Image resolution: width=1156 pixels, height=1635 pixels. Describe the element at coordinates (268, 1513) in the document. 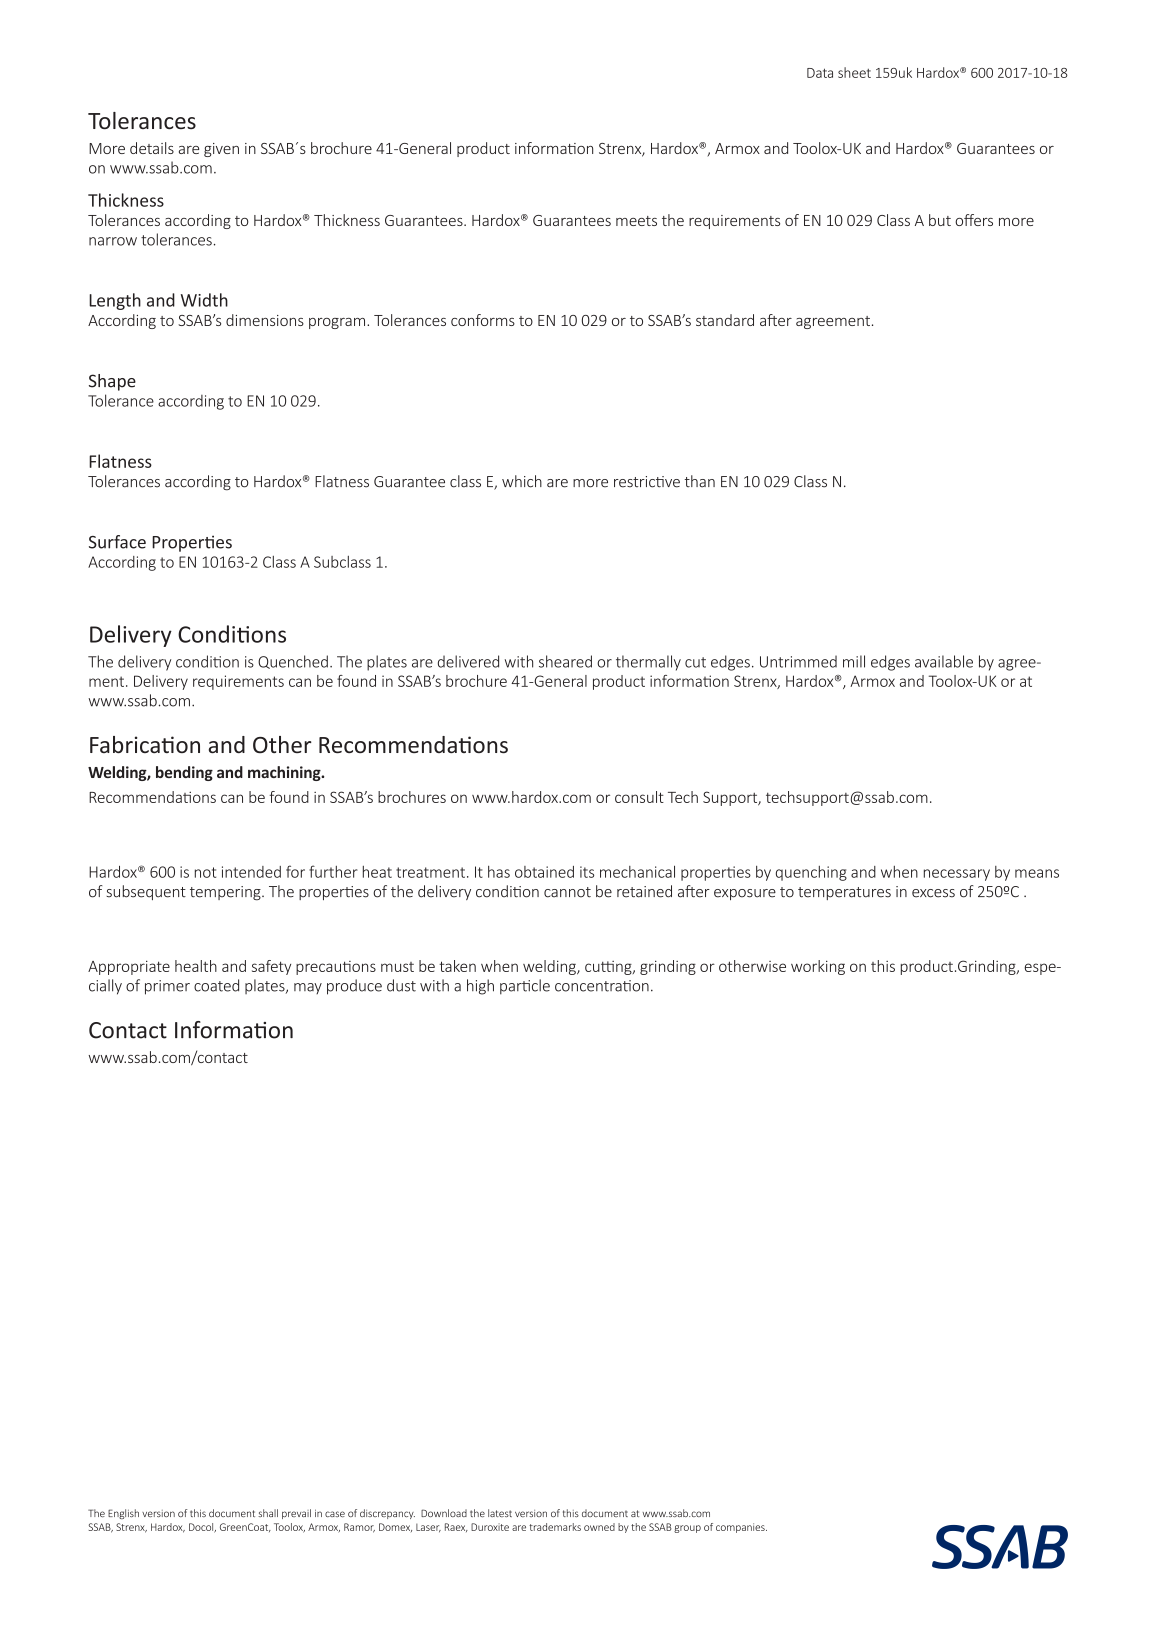

I see `shall` at that location.
